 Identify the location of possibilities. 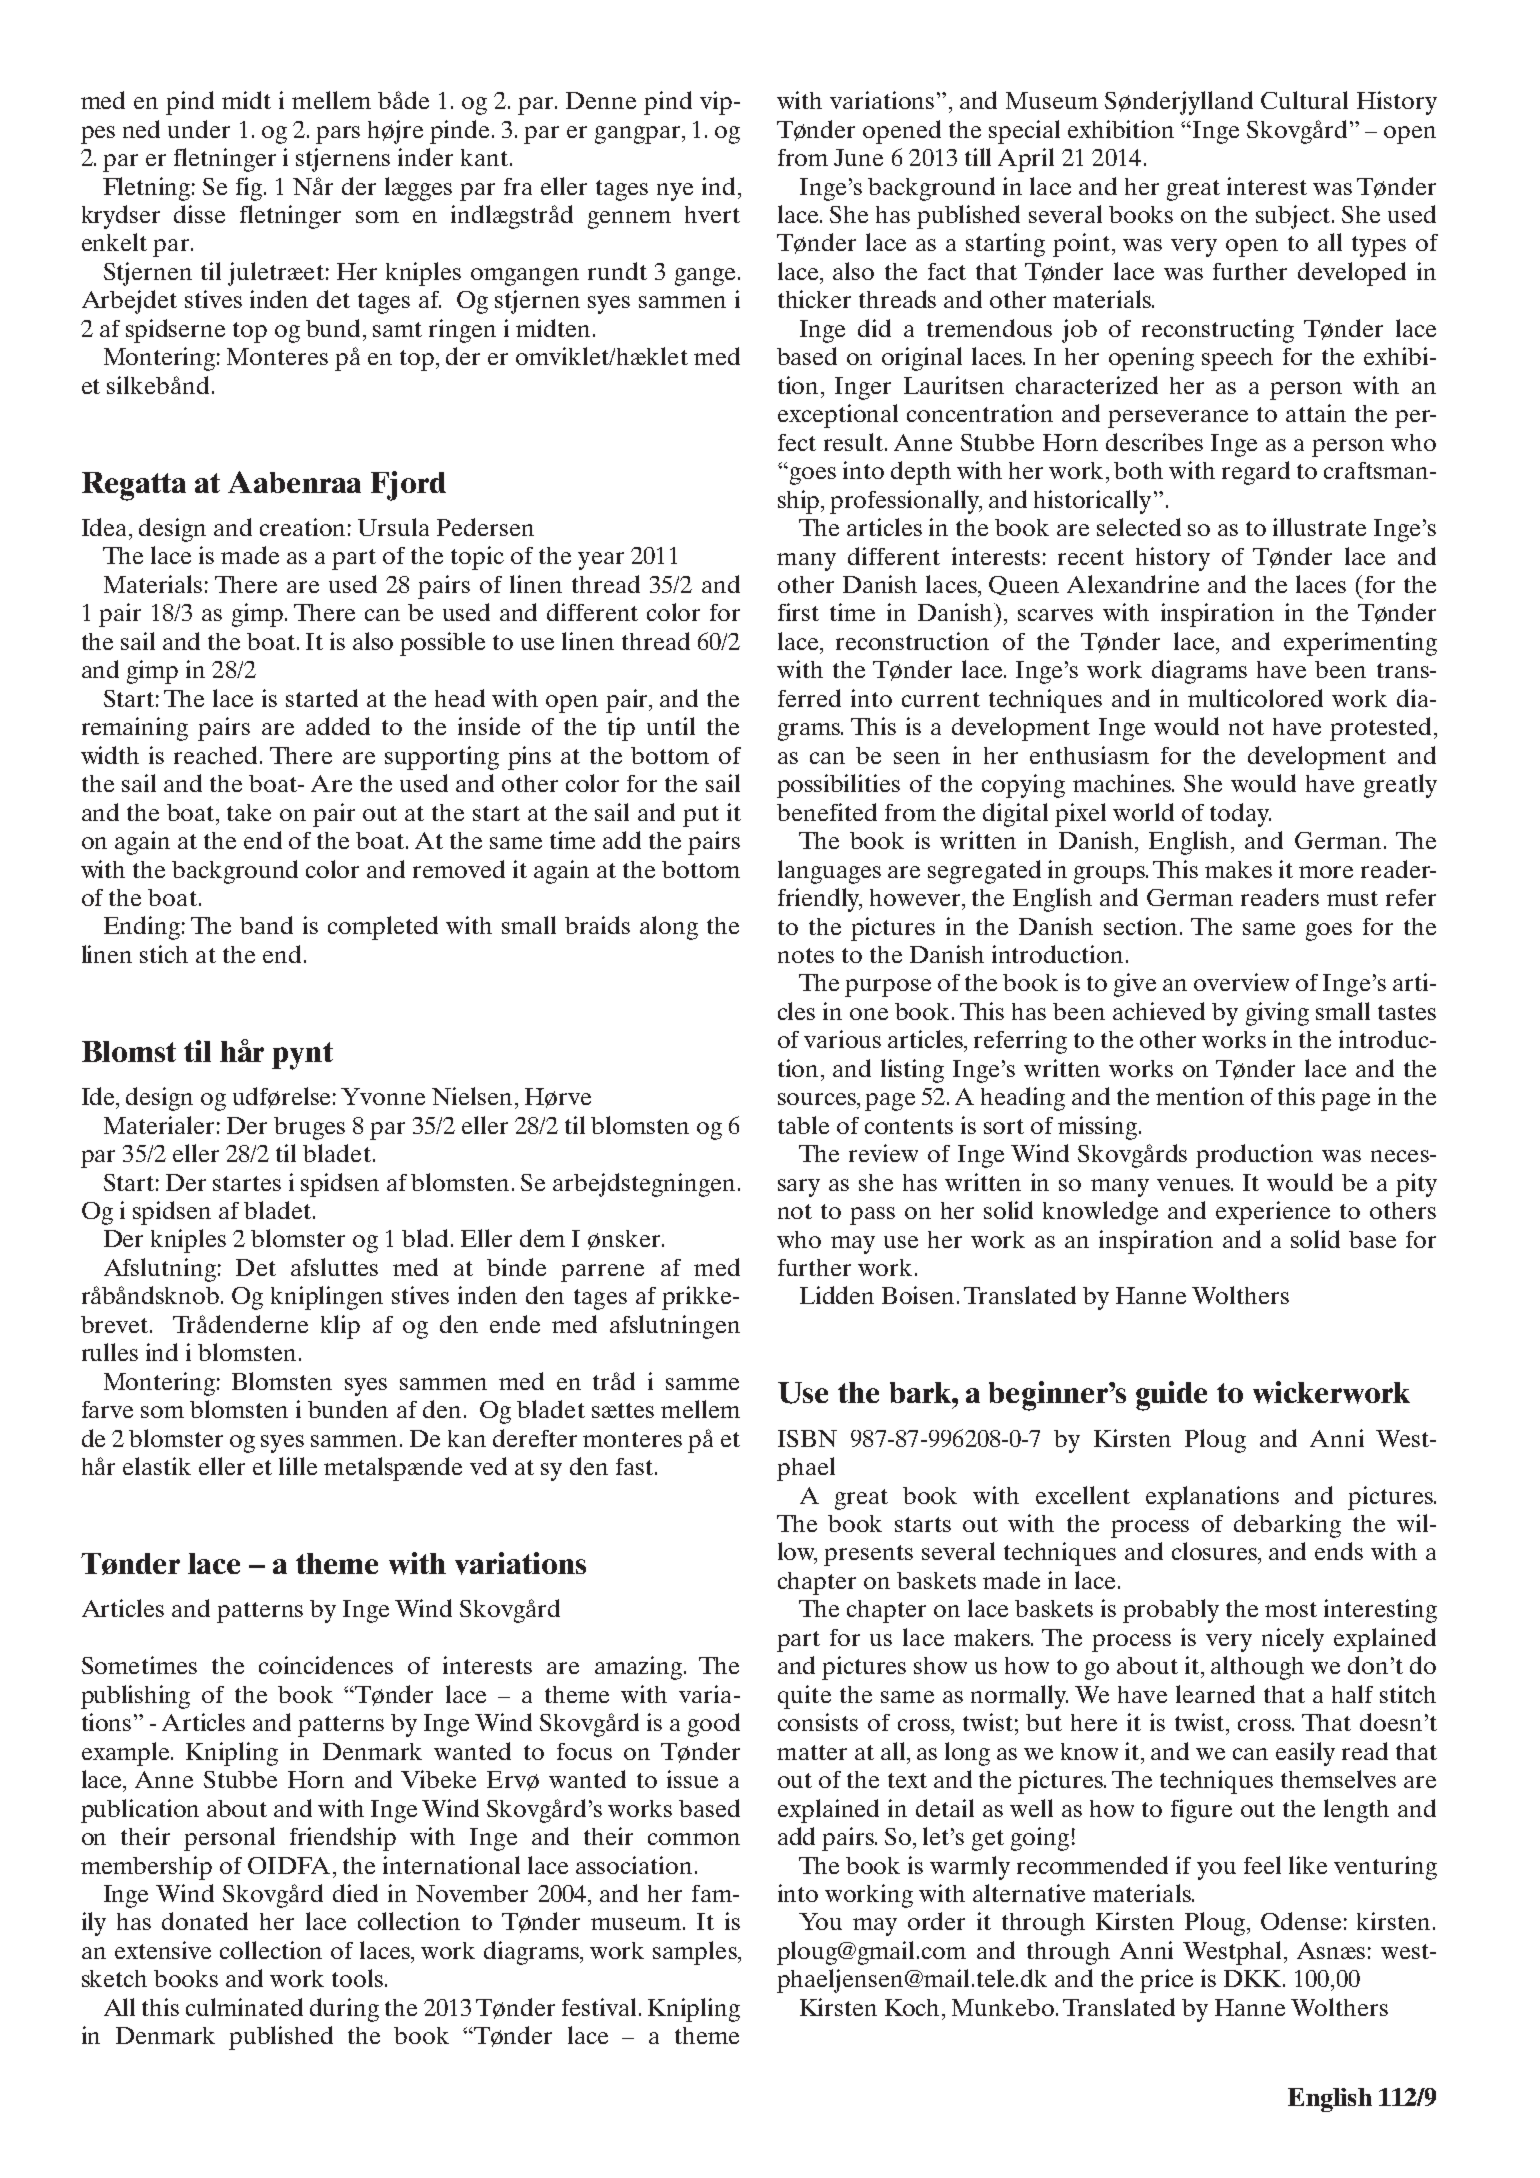
(838, 786).
